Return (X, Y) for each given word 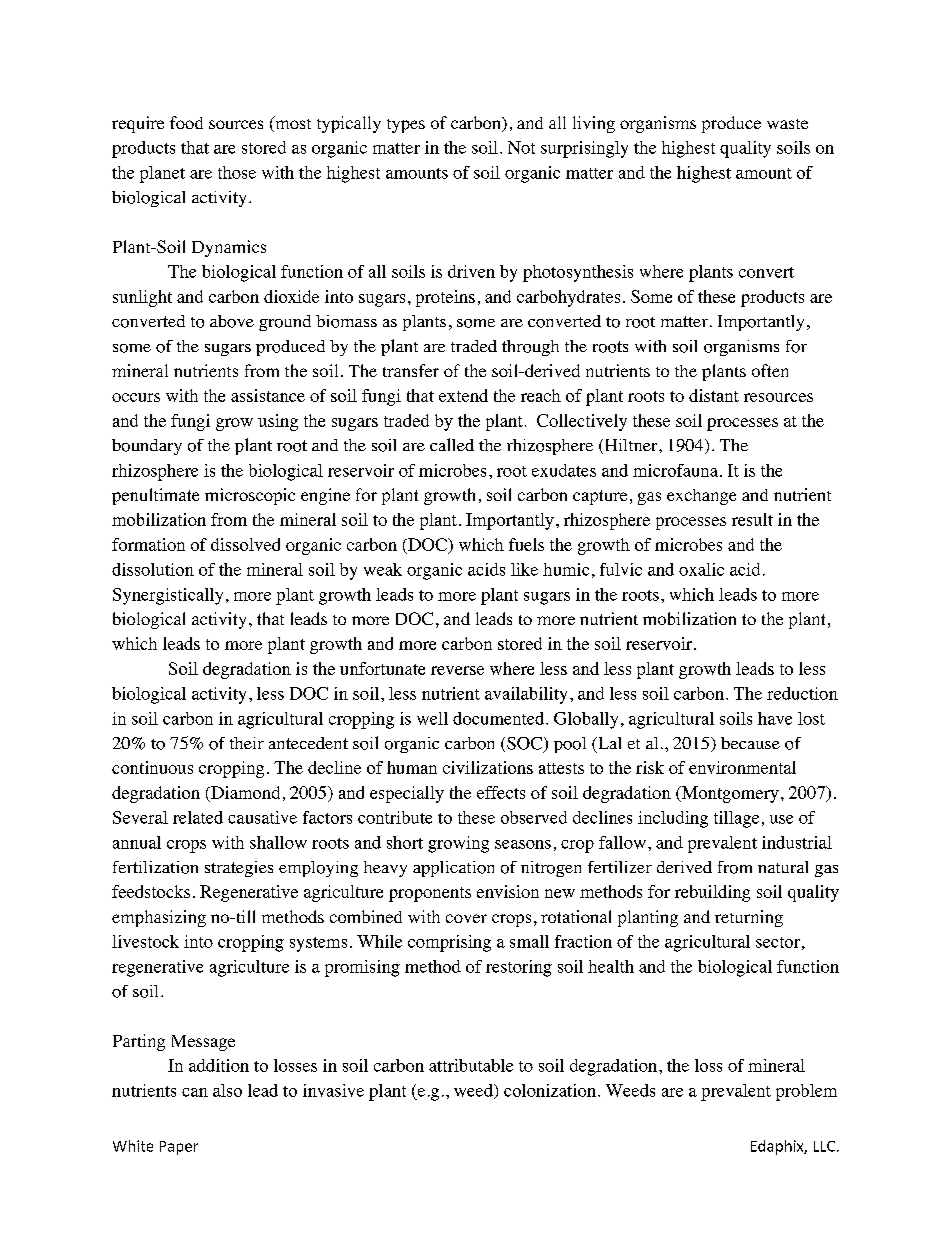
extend (463, 395)
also (227, 1090)
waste (787, 124)
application (453, 869)
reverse (457, 670)
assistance (268, 395)
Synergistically (168, 596)
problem (806, 1092)
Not (521, 147)
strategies (239, 869)
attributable (471, 1065)
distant (714, 395)
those (237, 172)
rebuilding (712, 893)
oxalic (701, 569)
